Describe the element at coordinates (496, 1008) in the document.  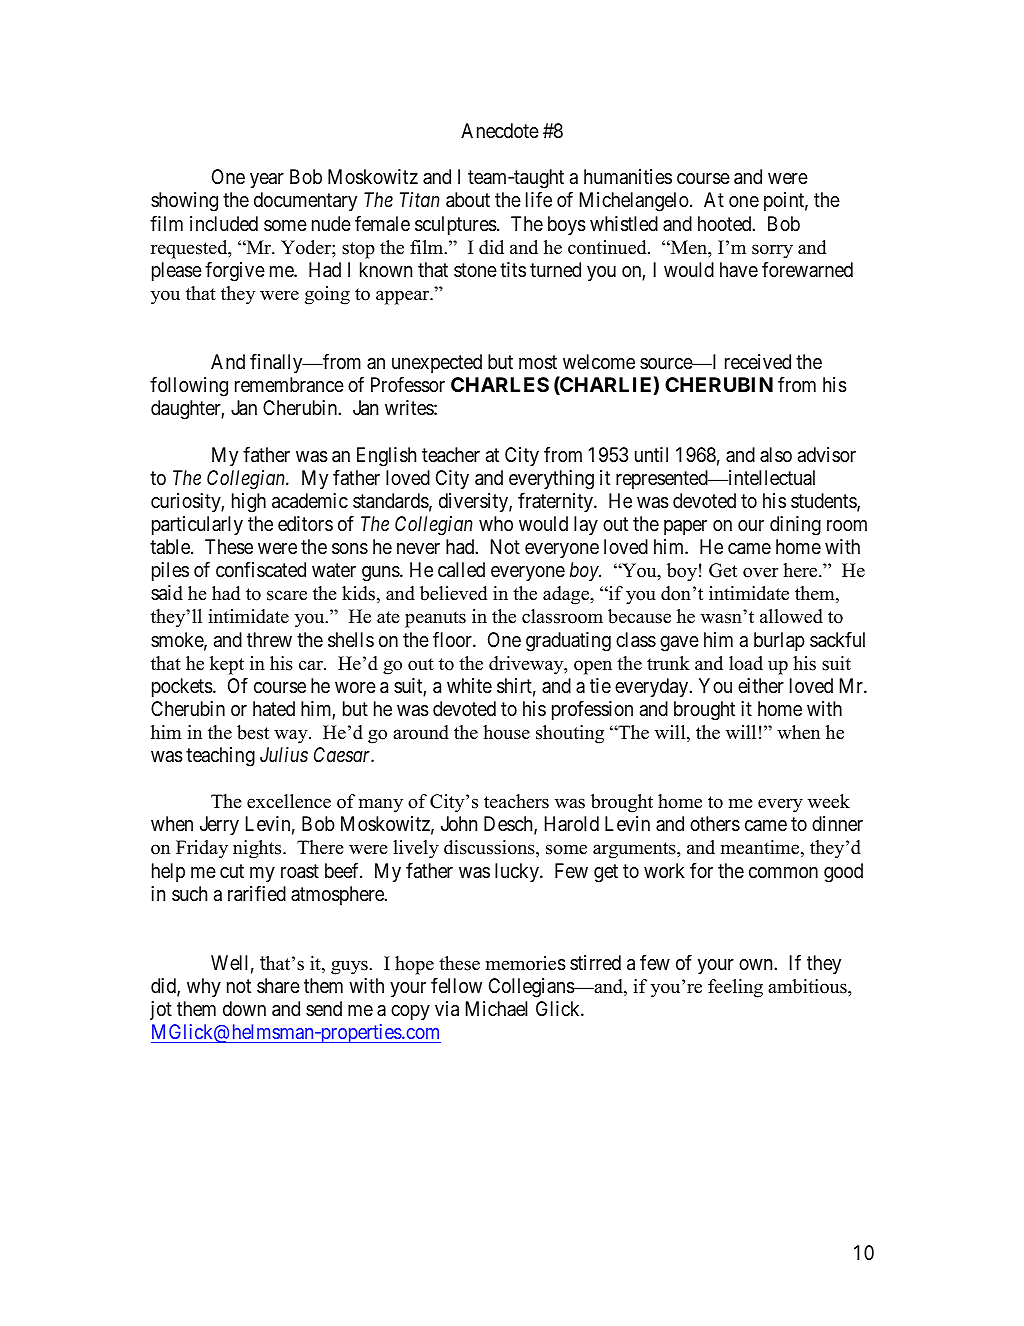
I see `Michael` at that location.
